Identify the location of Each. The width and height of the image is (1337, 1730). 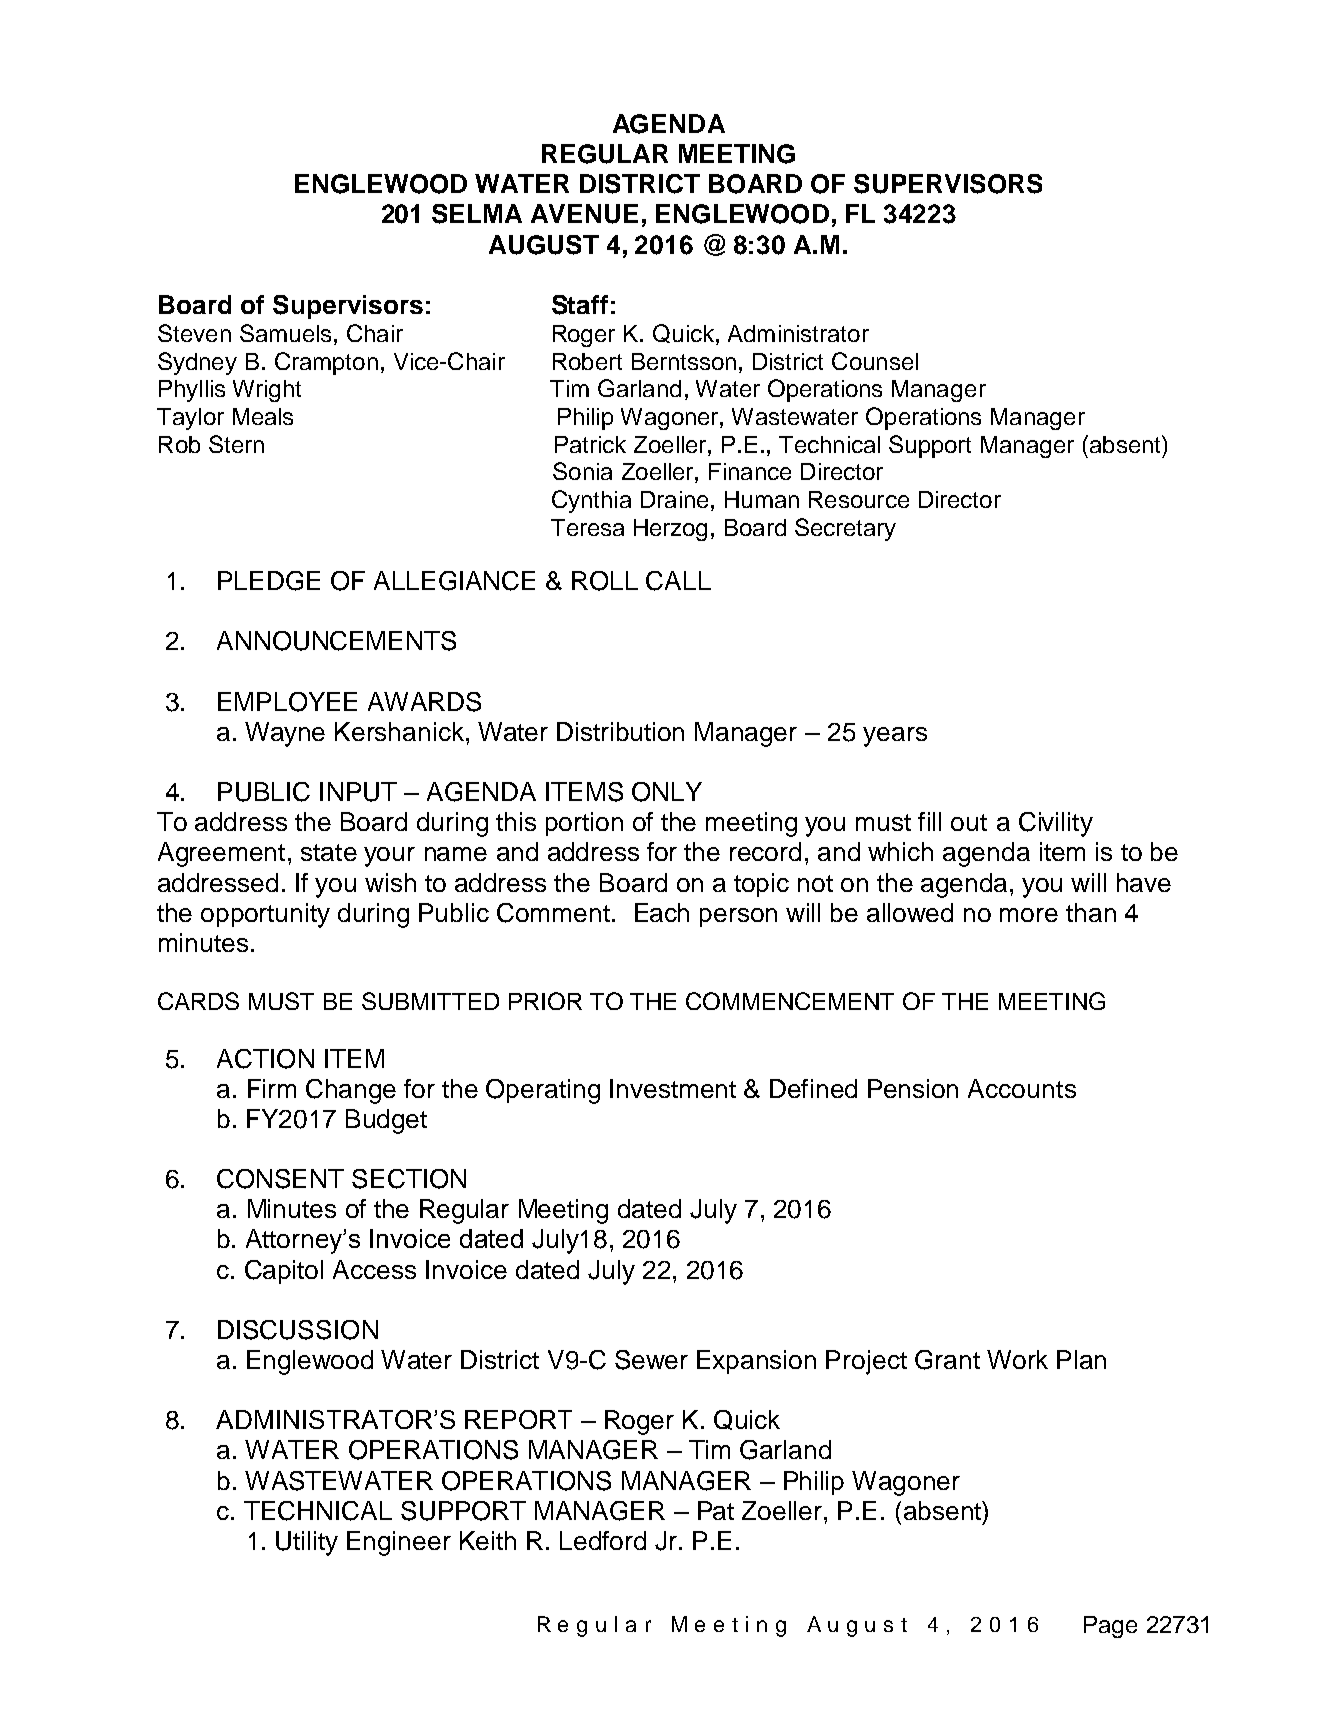
(662, 912).
